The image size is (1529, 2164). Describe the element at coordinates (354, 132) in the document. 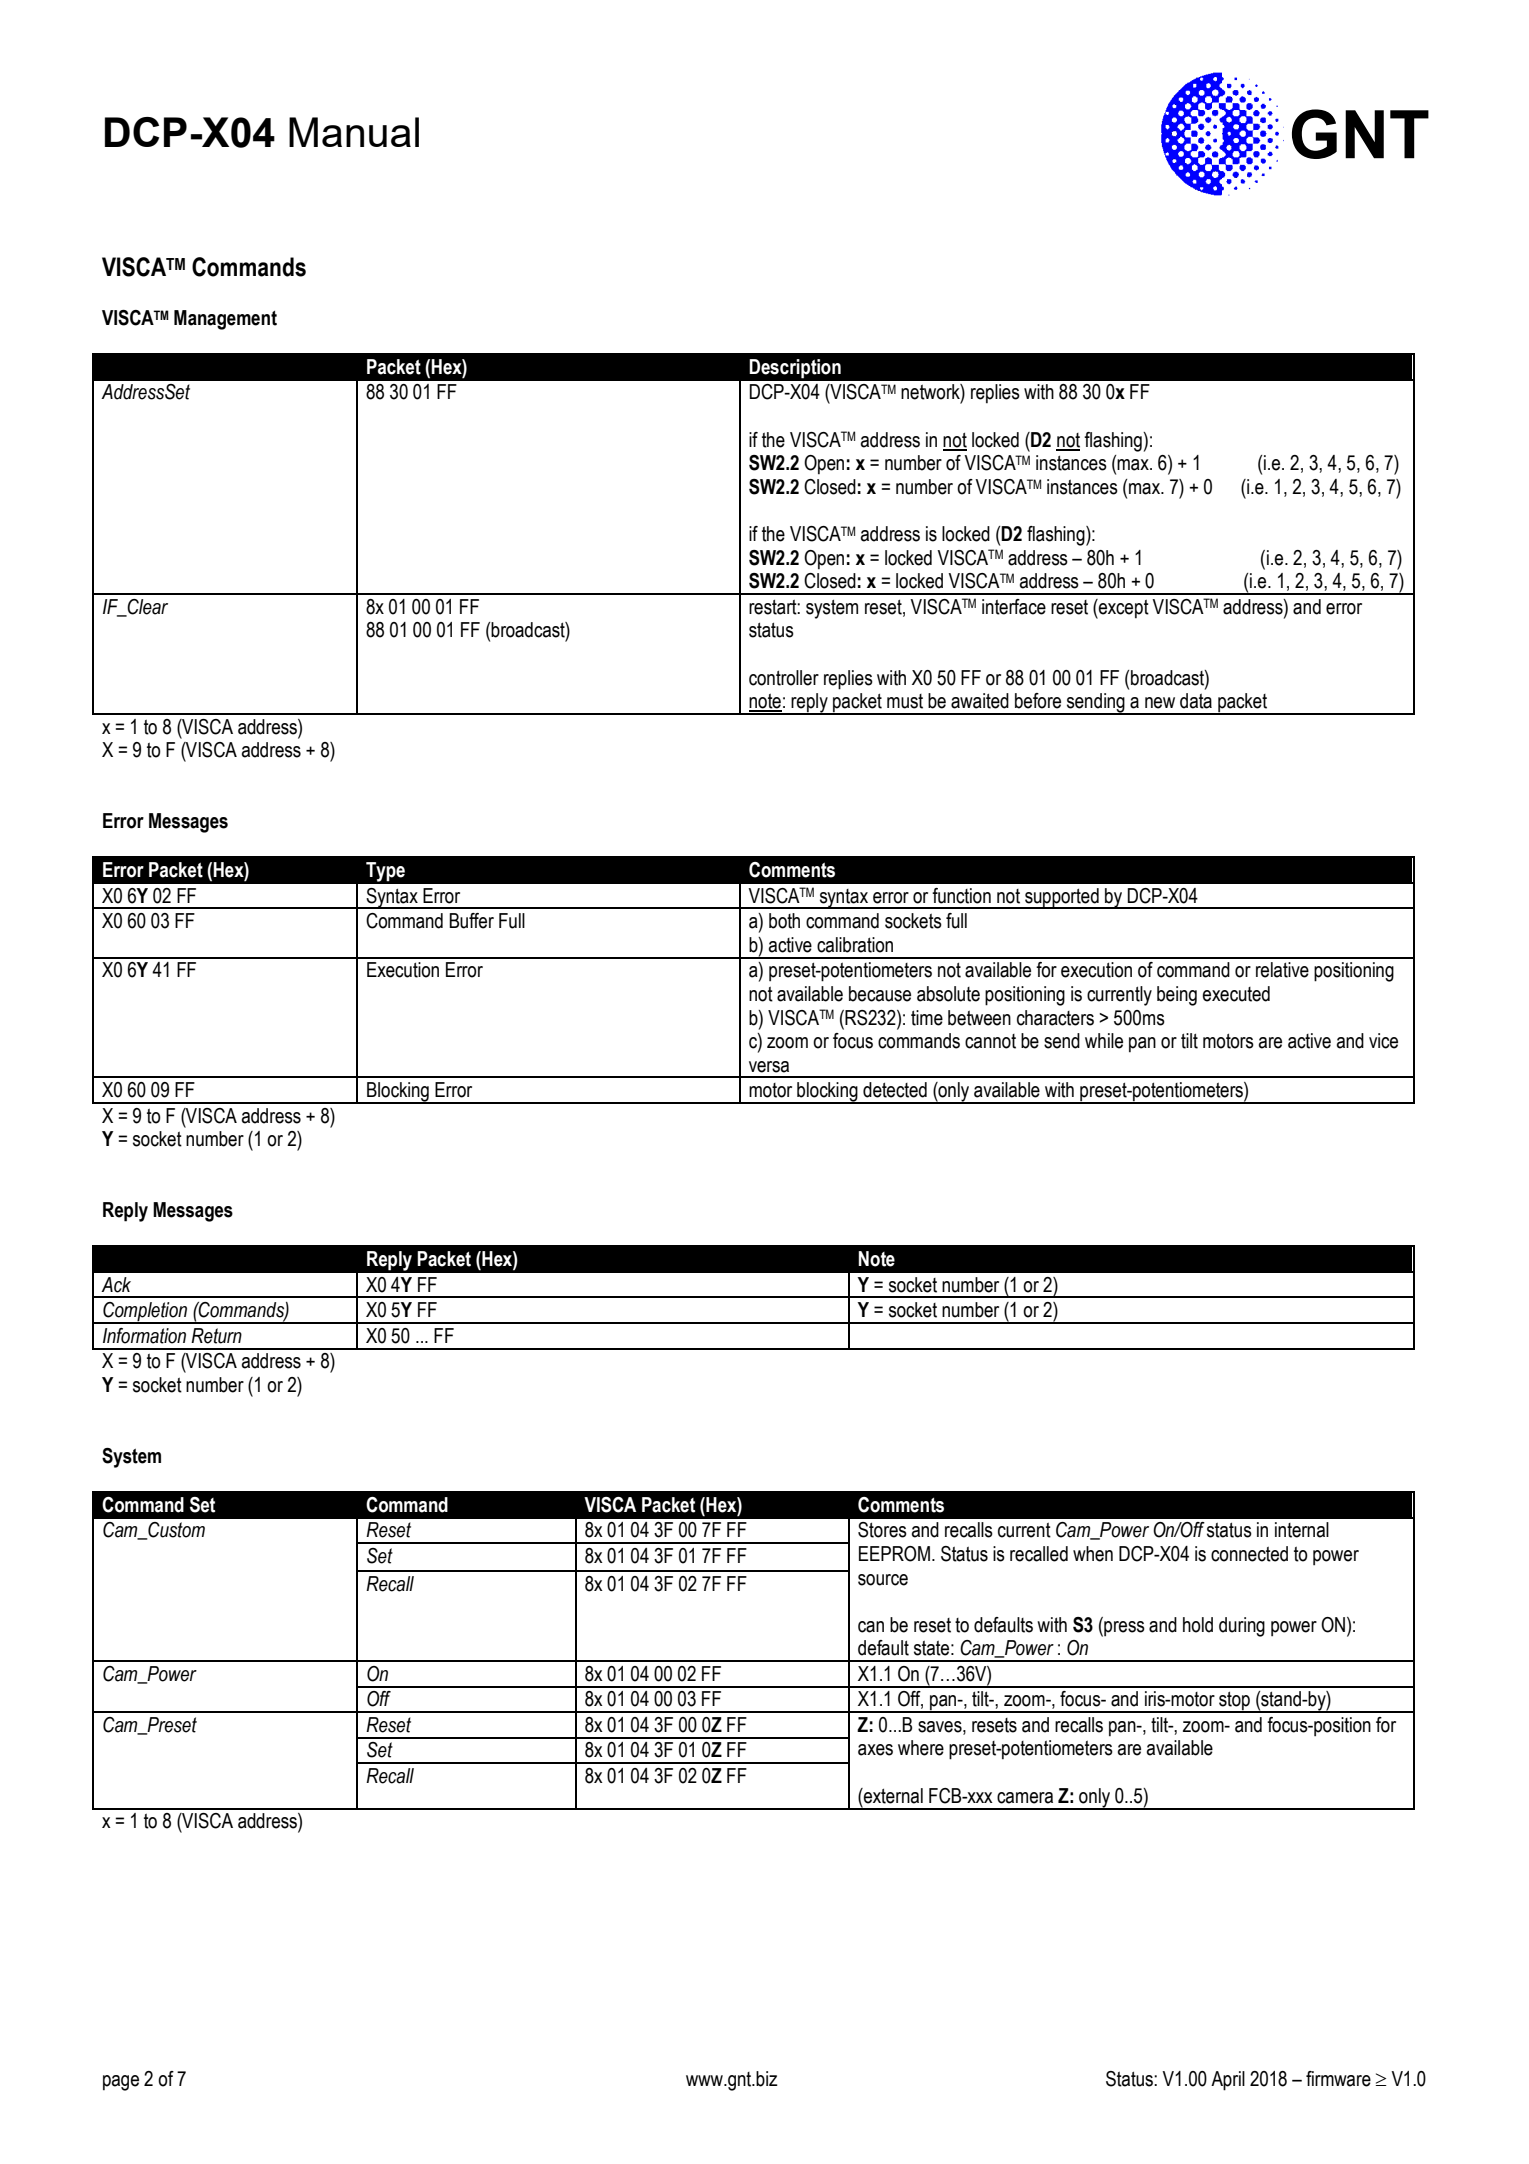

I see `Manual` at that location.
